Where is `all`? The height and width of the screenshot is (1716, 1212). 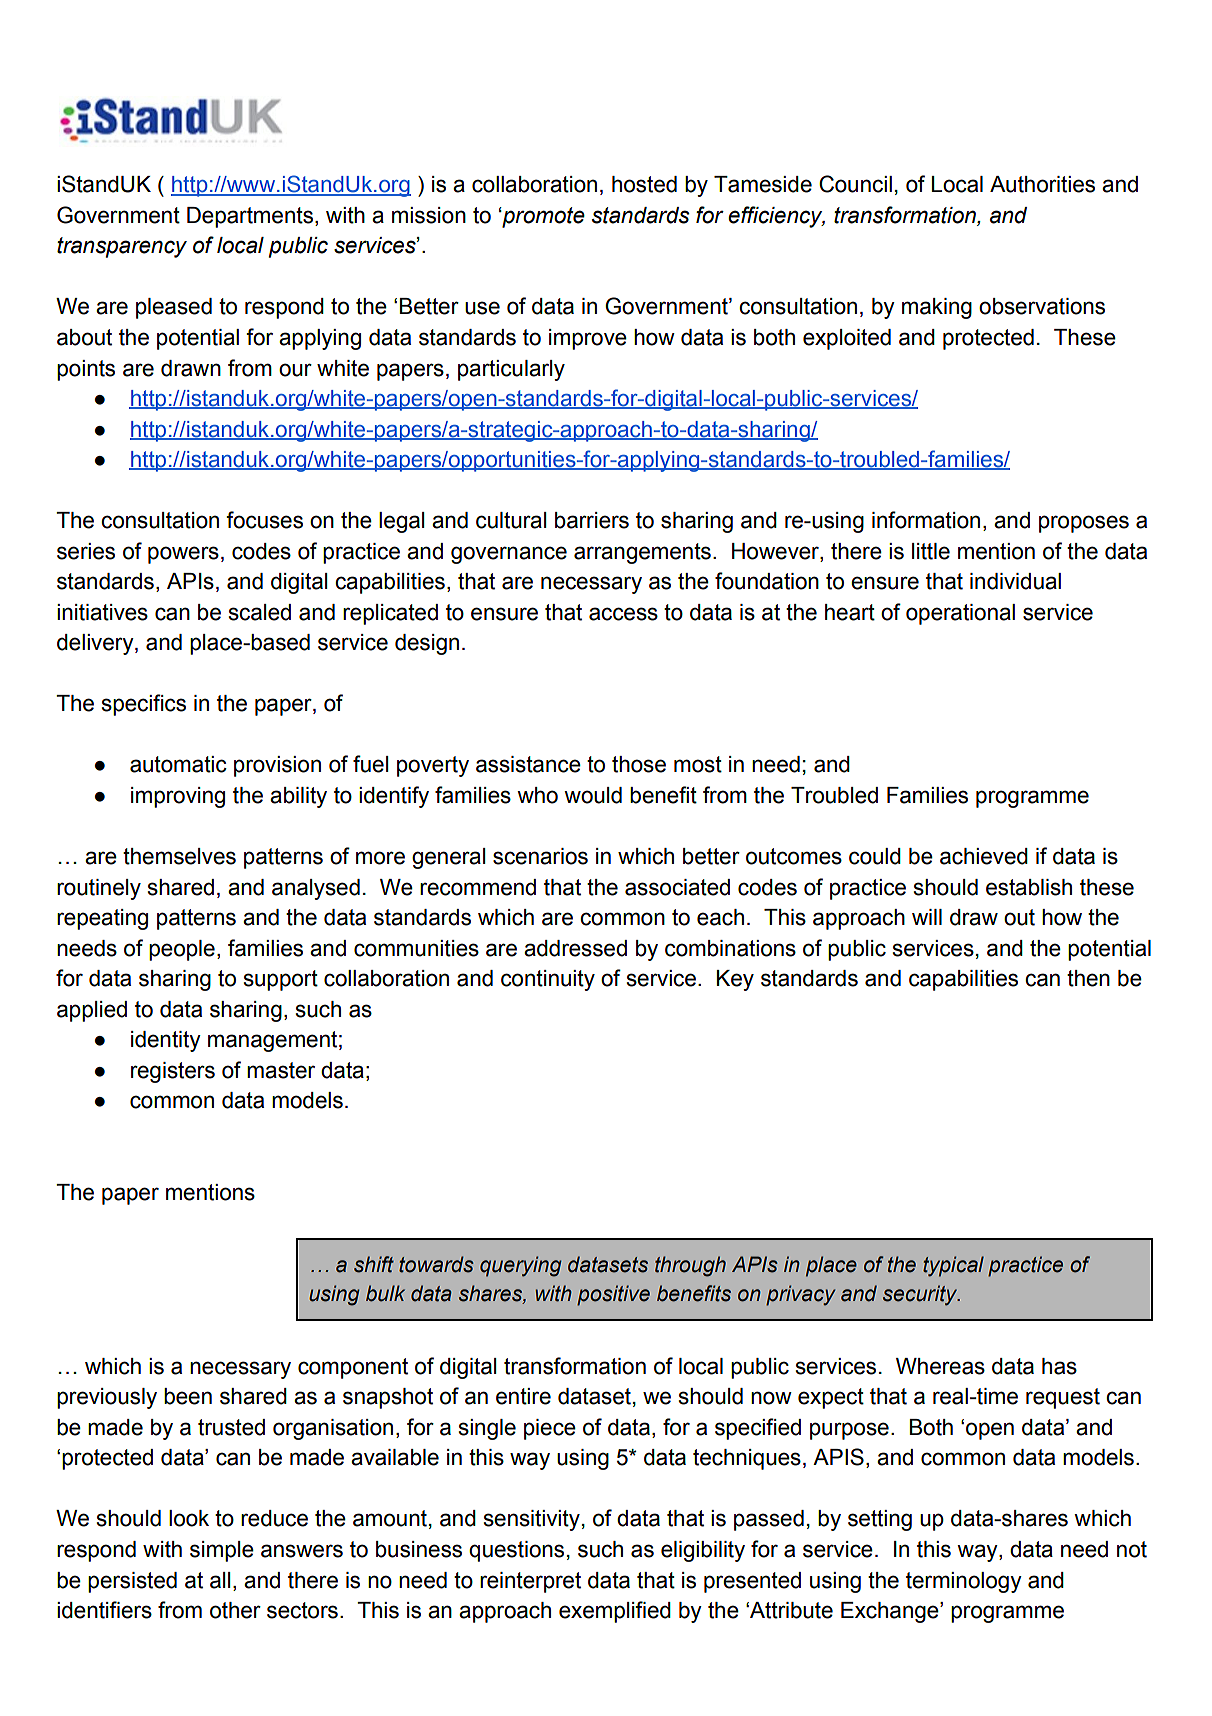 all is located at coordinates (220, 1580).
